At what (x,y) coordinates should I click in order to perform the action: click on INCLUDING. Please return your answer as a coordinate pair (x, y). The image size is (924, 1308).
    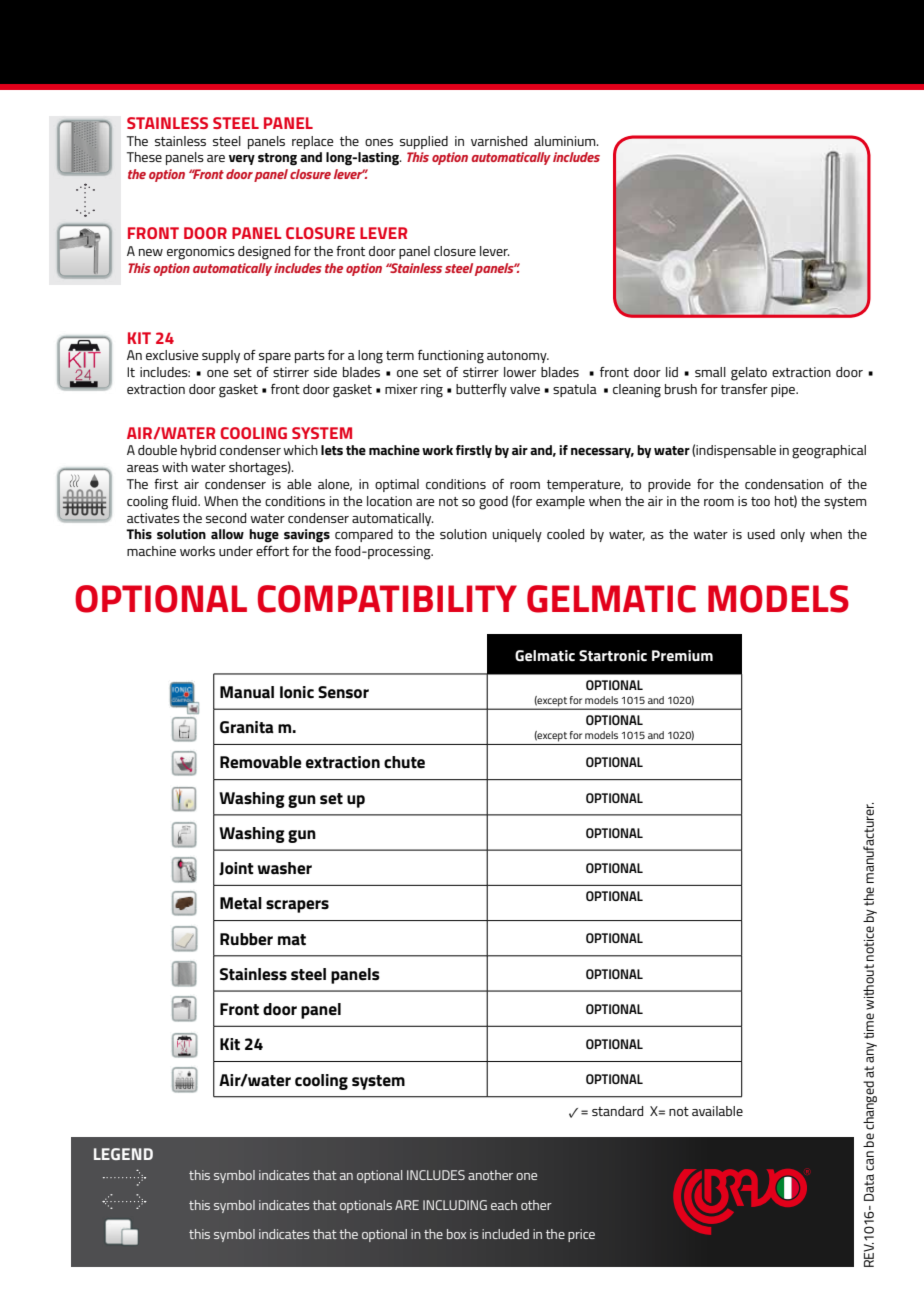
    Looking at the image, I should click on (455, 1205).
